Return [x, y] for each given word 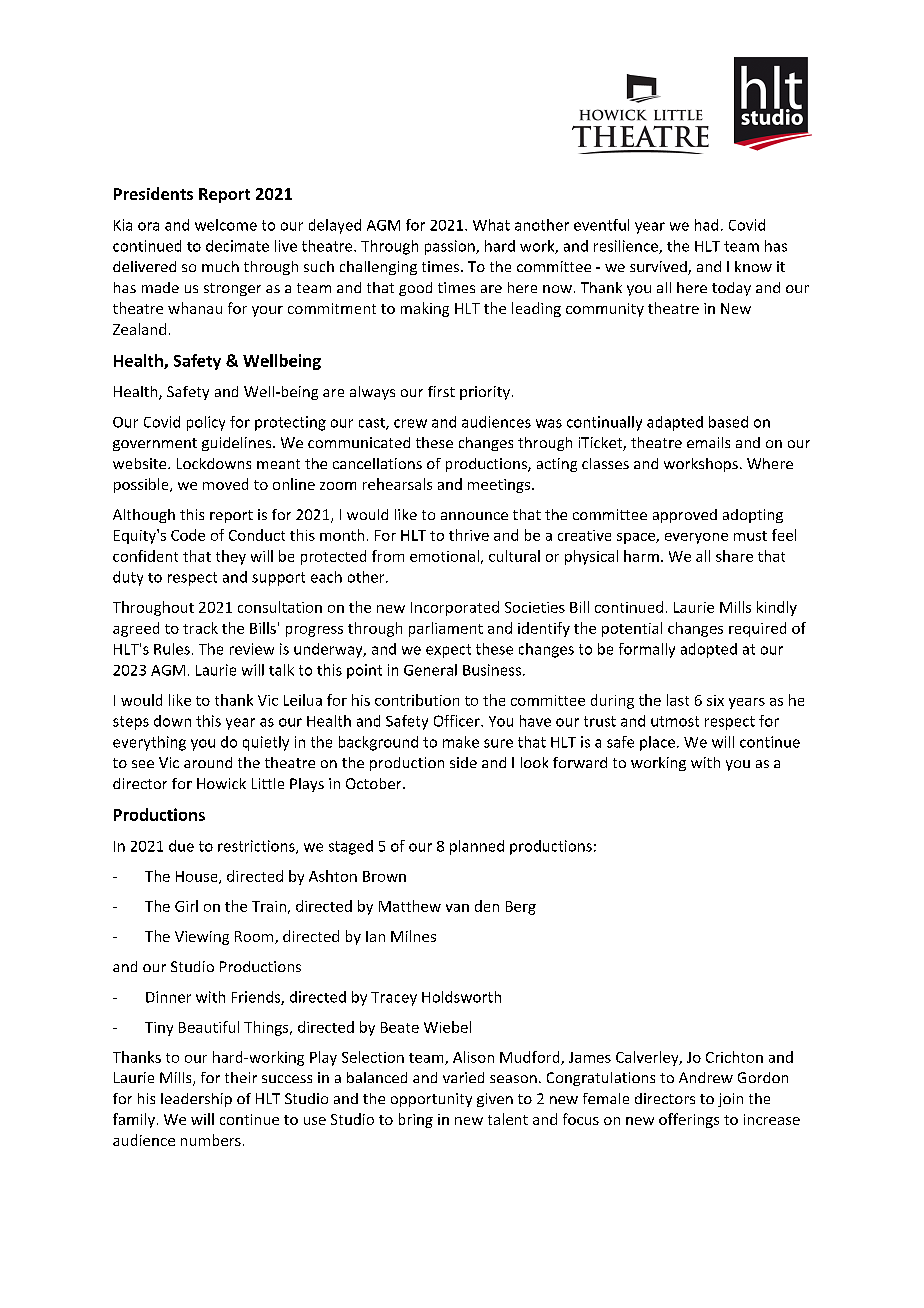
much [220, 266]
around [208, 762]
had [706, 225]
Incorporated [455, 608]
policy [206, 423]
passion [451, 247]
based [728, 422]
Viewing [202, 938]
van [457, 908]
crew [410, 423]
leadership [196, 1100]
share [734, 556]
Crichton [734, 1057]
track [200, 628]
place [657, 743]
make [461, 742]
